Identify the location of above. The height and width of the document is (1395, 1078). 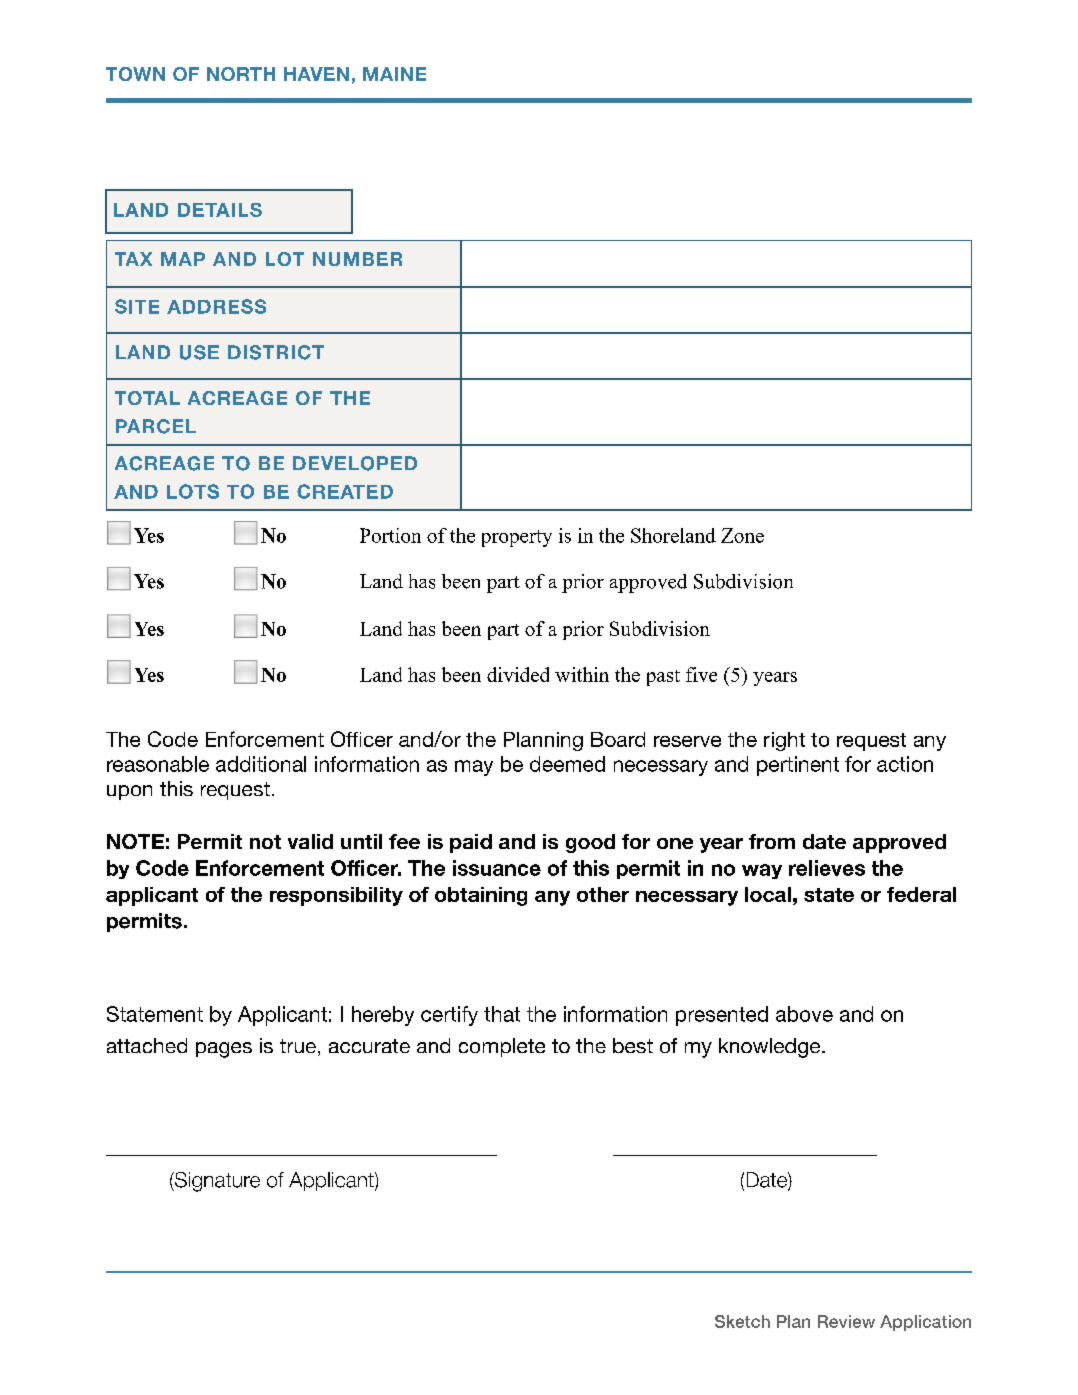
(804, 1014).
